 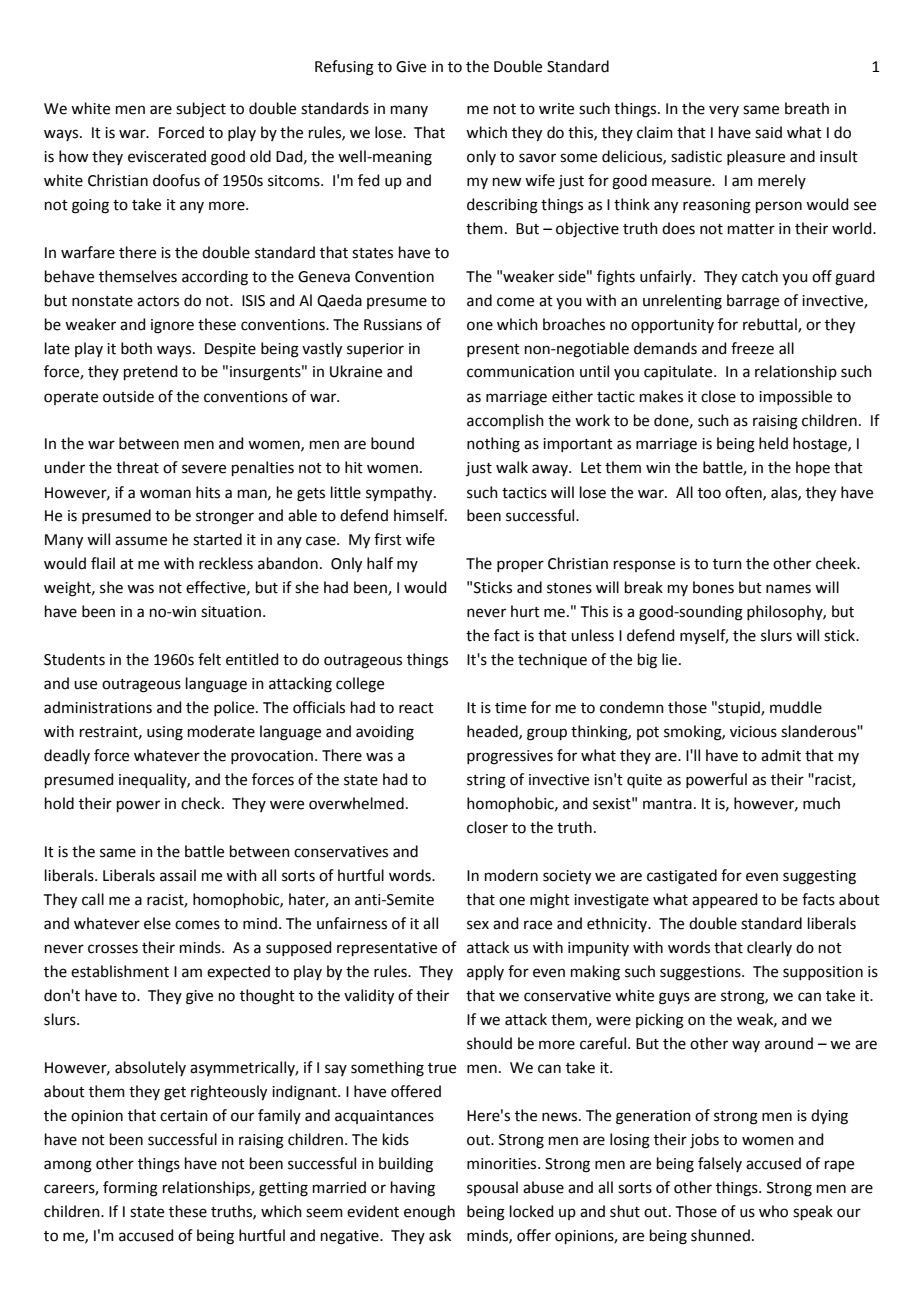 I want to click on savor, so click(x=537, y=158).
